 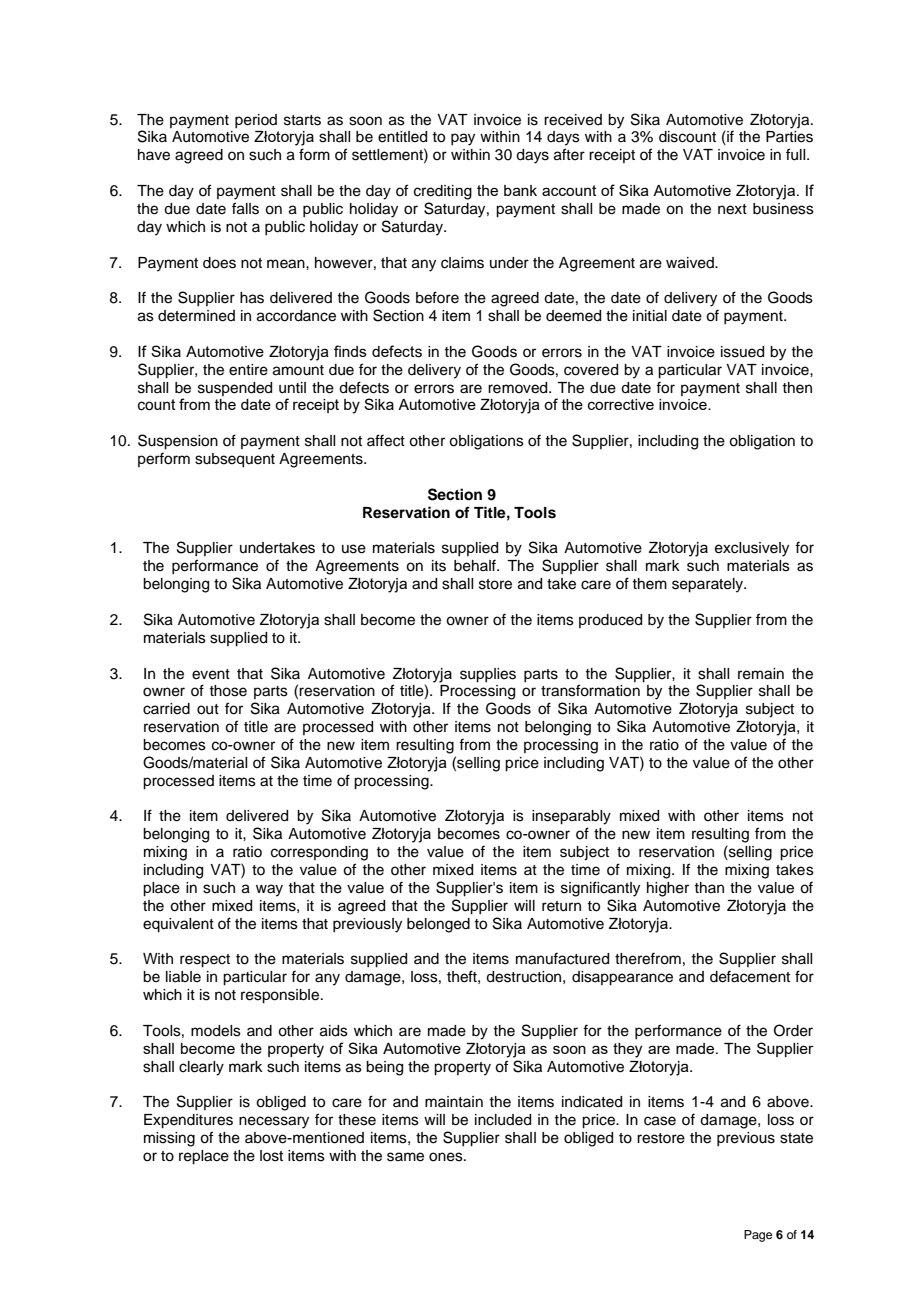 What do you see at coordinates (443, 192) in the screenshot?
I see `crediting` at bounding box center [443, 192].
